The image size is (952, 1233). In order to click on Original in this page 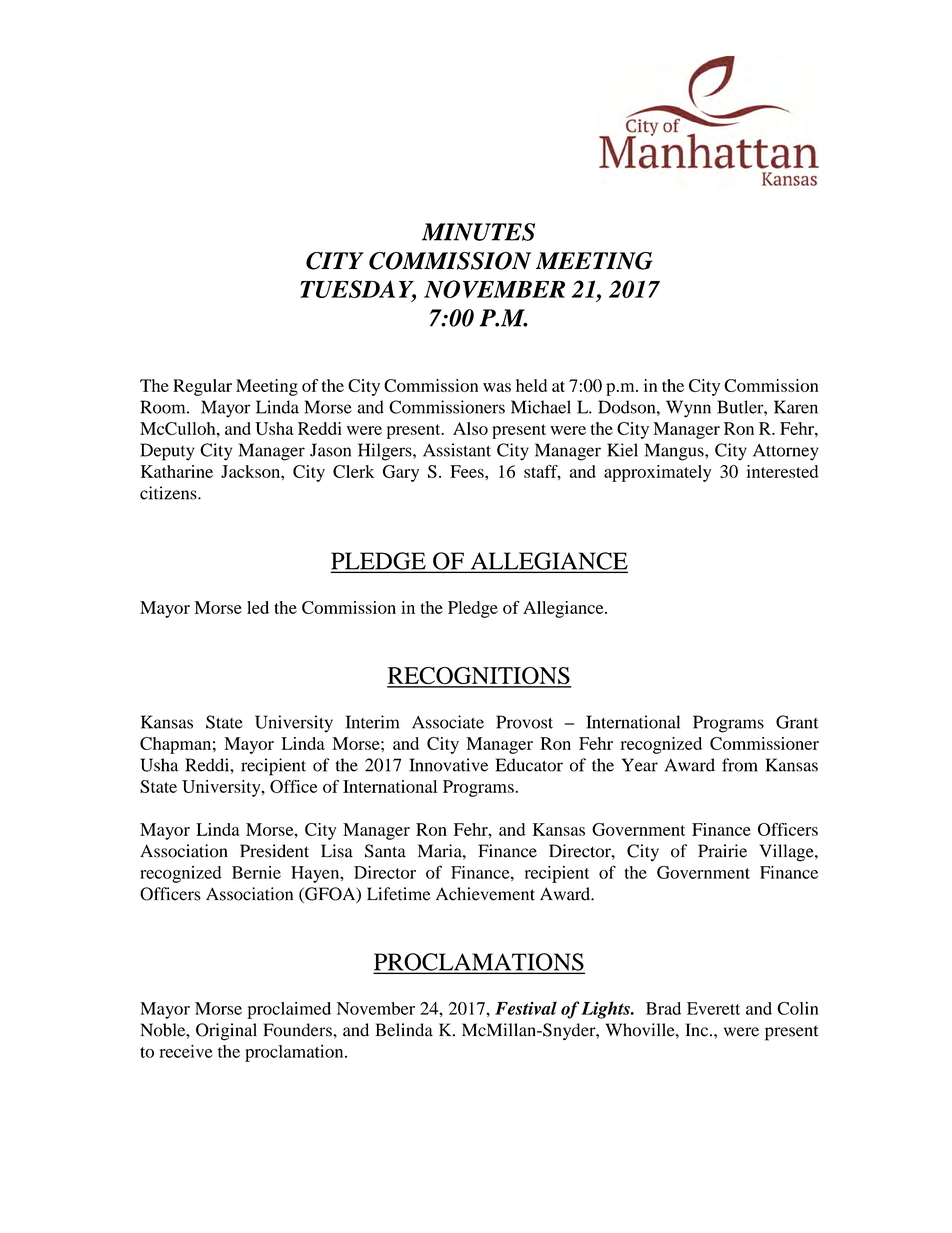, I will do `click(226, 1032)`.
